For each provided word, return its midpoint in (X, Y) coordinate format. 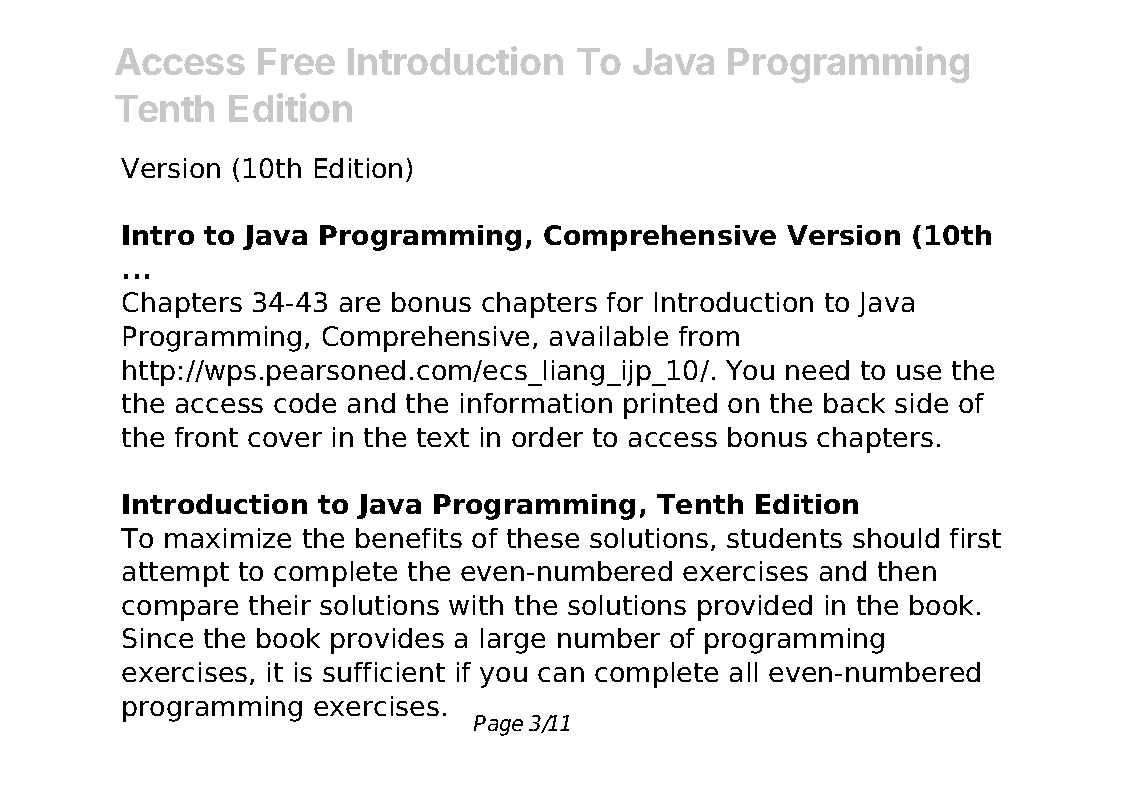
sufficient (384, 672)
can (561, 674)
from (709, 336)
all (743, 672)
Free (296, 61)
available (609, 336)
